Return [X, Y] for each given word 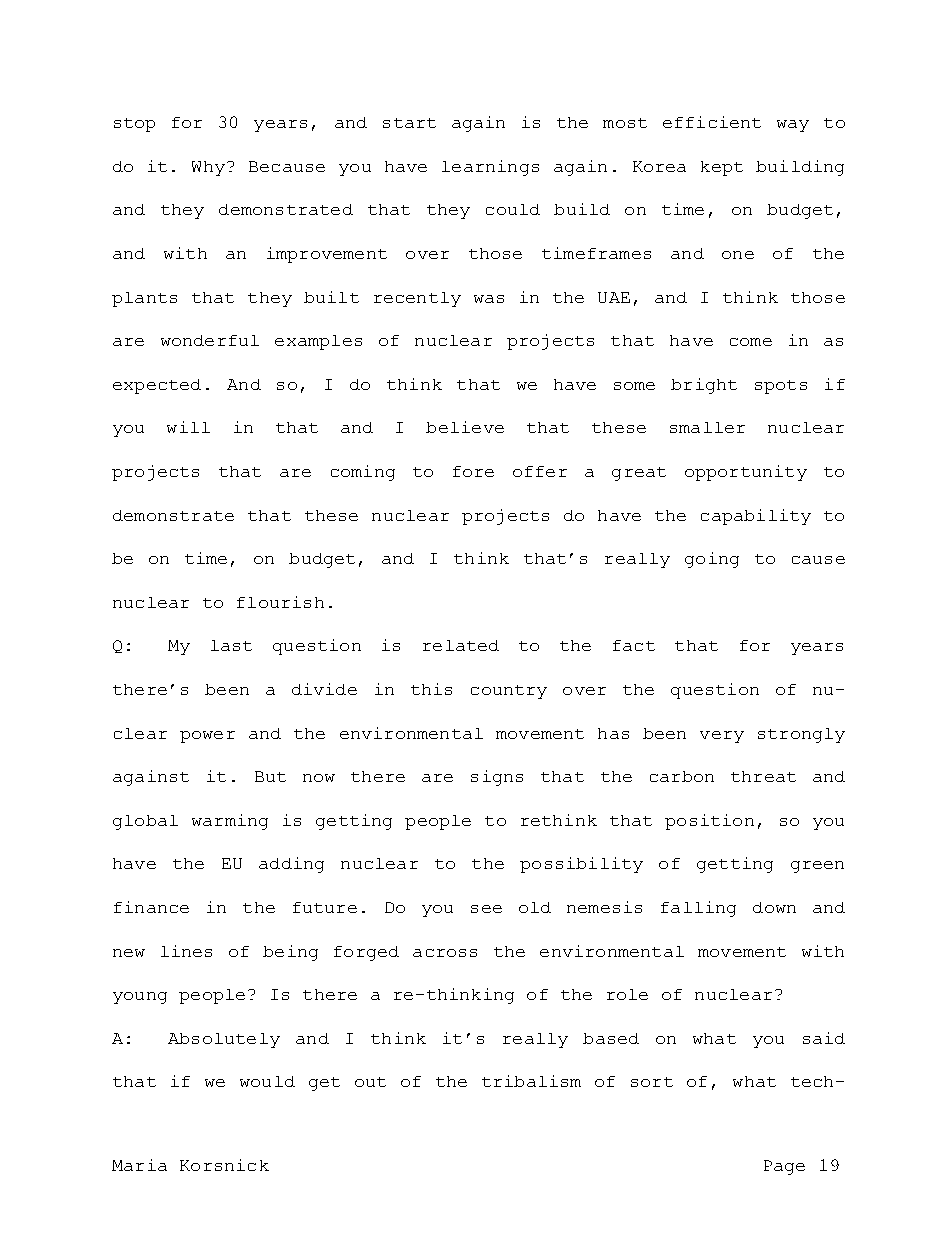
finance [151, 907]
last [231, 645]
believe [465, 427]
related [461, 645]
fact [634, 645]
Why [208, 168]
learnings [490, 168]
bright [704, 386]
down [774, 907]
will [188, 427]
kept [722, 168]
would [267, 1081]
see [486, 909]
